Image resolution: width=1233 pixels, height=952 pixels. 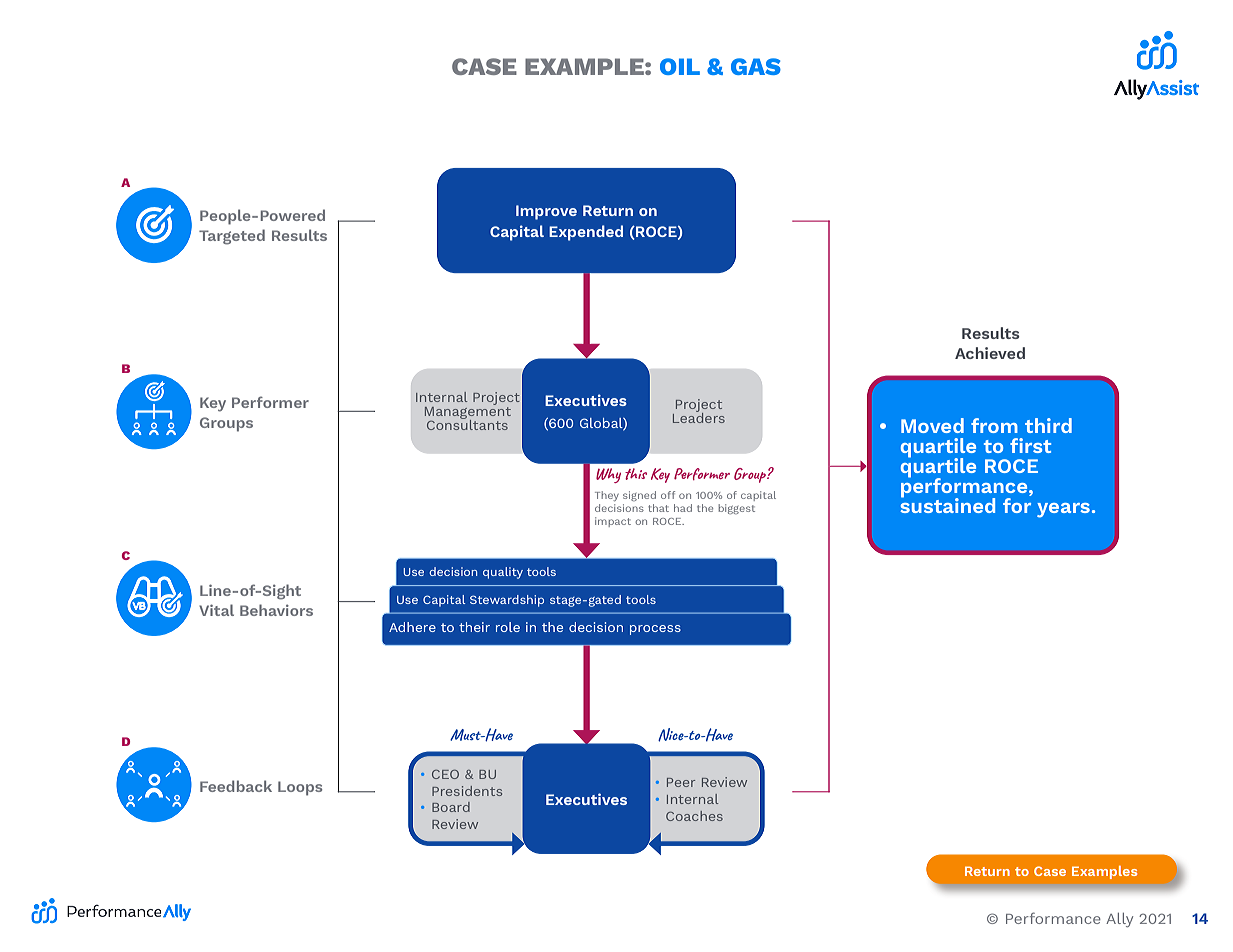 I want to click on Peer, so click(x=681, y=782).
